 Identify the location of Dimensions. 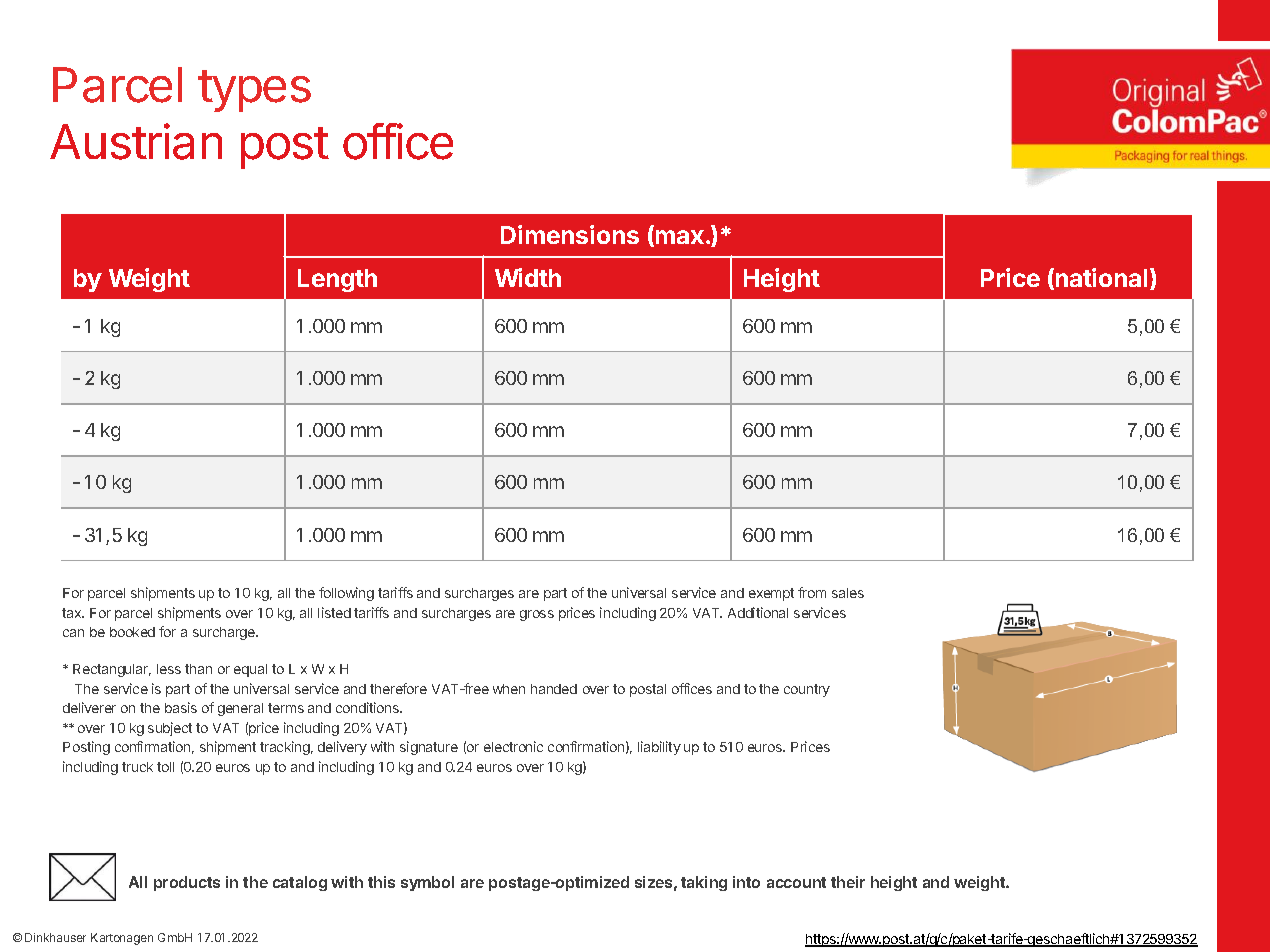
(570, 234).
